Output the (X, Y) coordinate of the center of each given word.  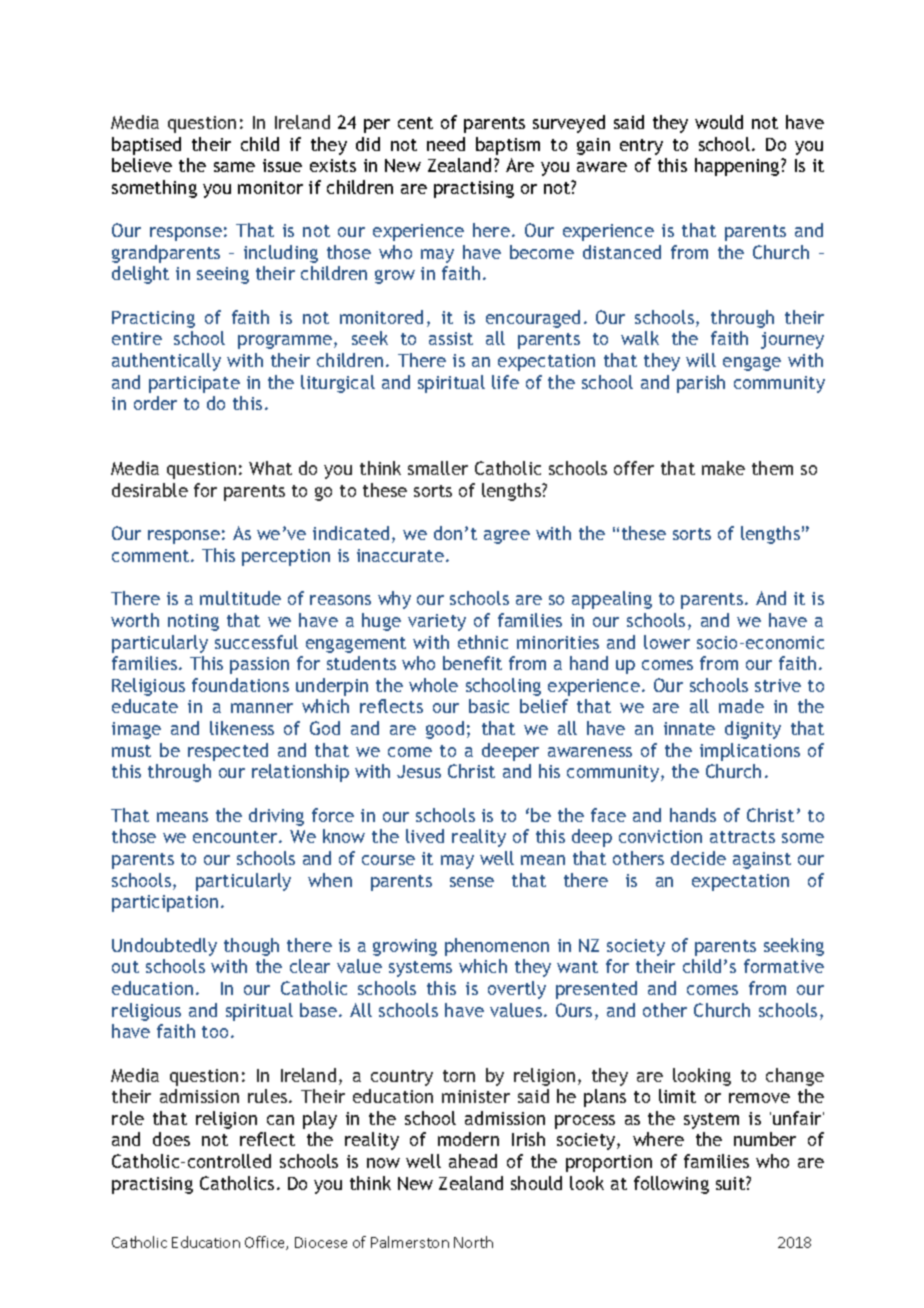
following (671, 1185)
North (473, 1242)
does (171, 1139)
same (234, 167)
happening (738, 167)
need (446, 144)
